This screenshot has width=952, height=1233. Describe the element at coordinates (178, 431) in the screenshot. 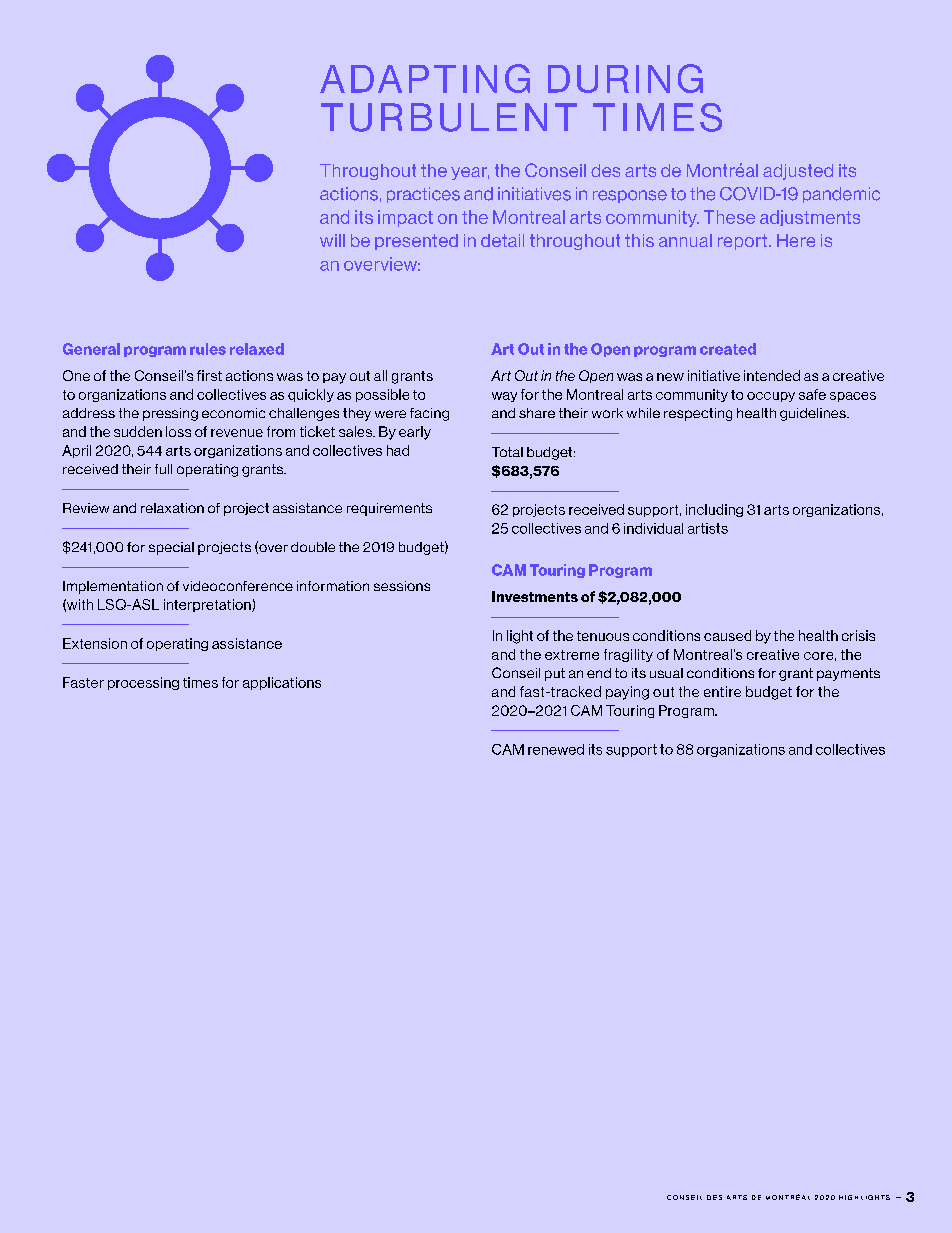

I see `loss` at that location.
